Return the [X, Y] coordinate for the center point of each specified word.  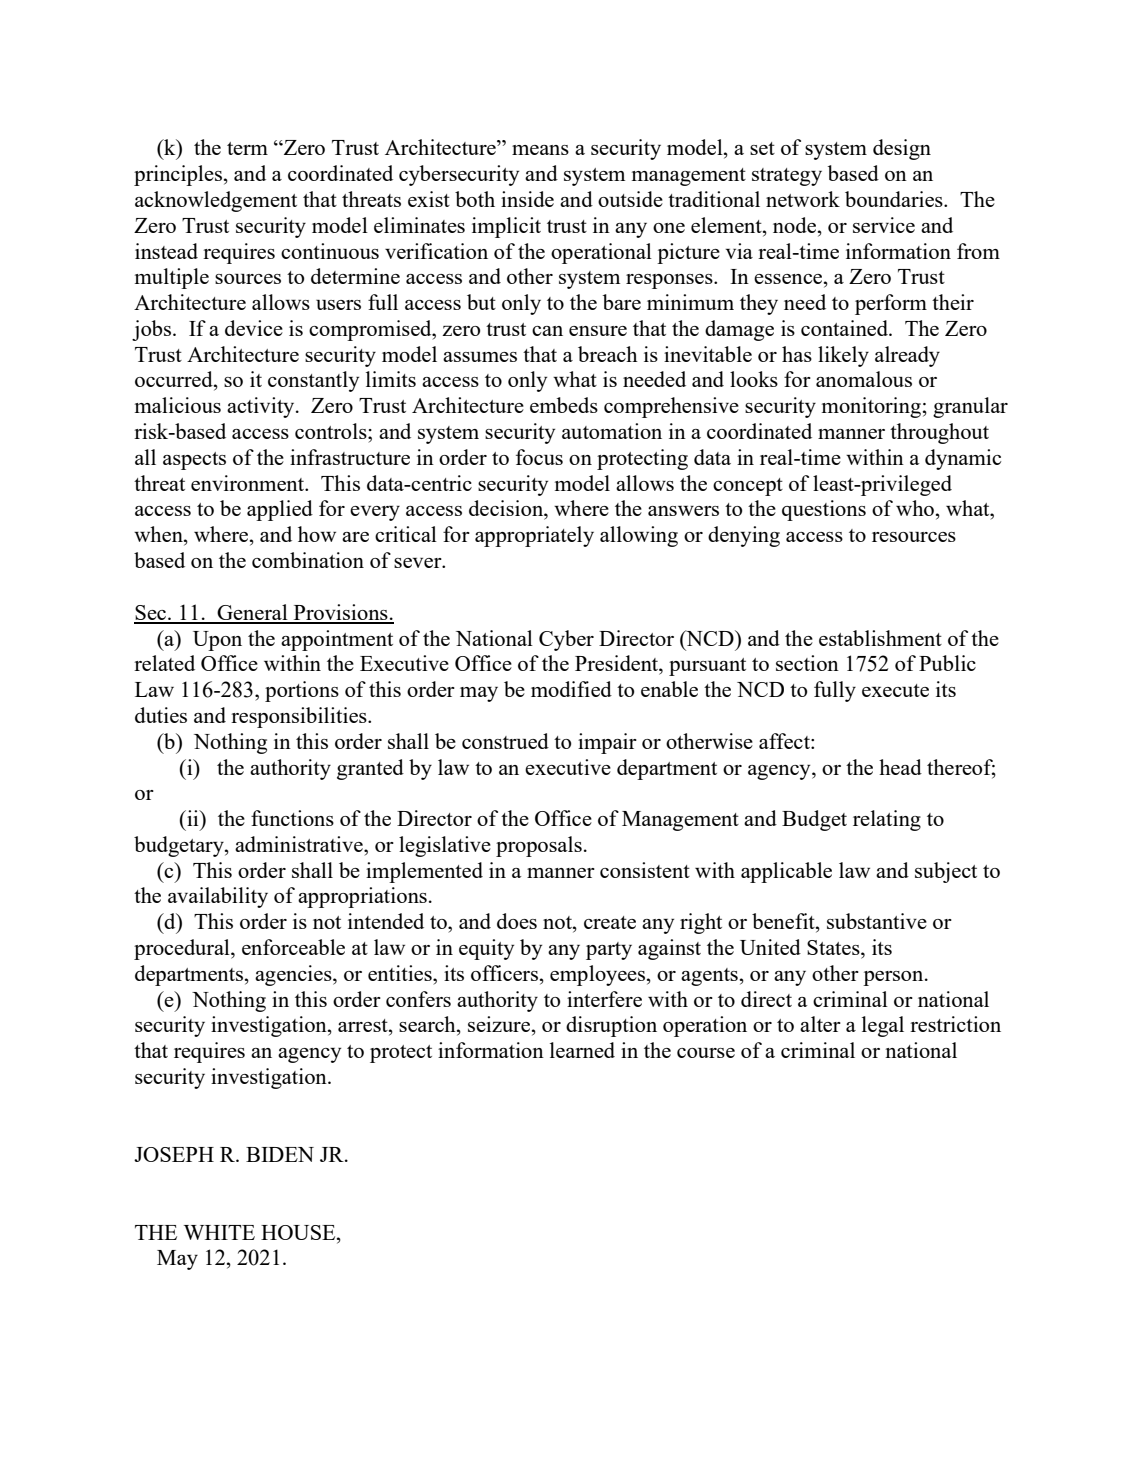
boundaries [895, 199]
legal [883, 1026]
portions [302, 691]
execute [895, 690]
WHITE [219, 1232]
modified [571, 689]
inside [527, 199]
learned [582, 1050]
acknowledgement [216, 201]
